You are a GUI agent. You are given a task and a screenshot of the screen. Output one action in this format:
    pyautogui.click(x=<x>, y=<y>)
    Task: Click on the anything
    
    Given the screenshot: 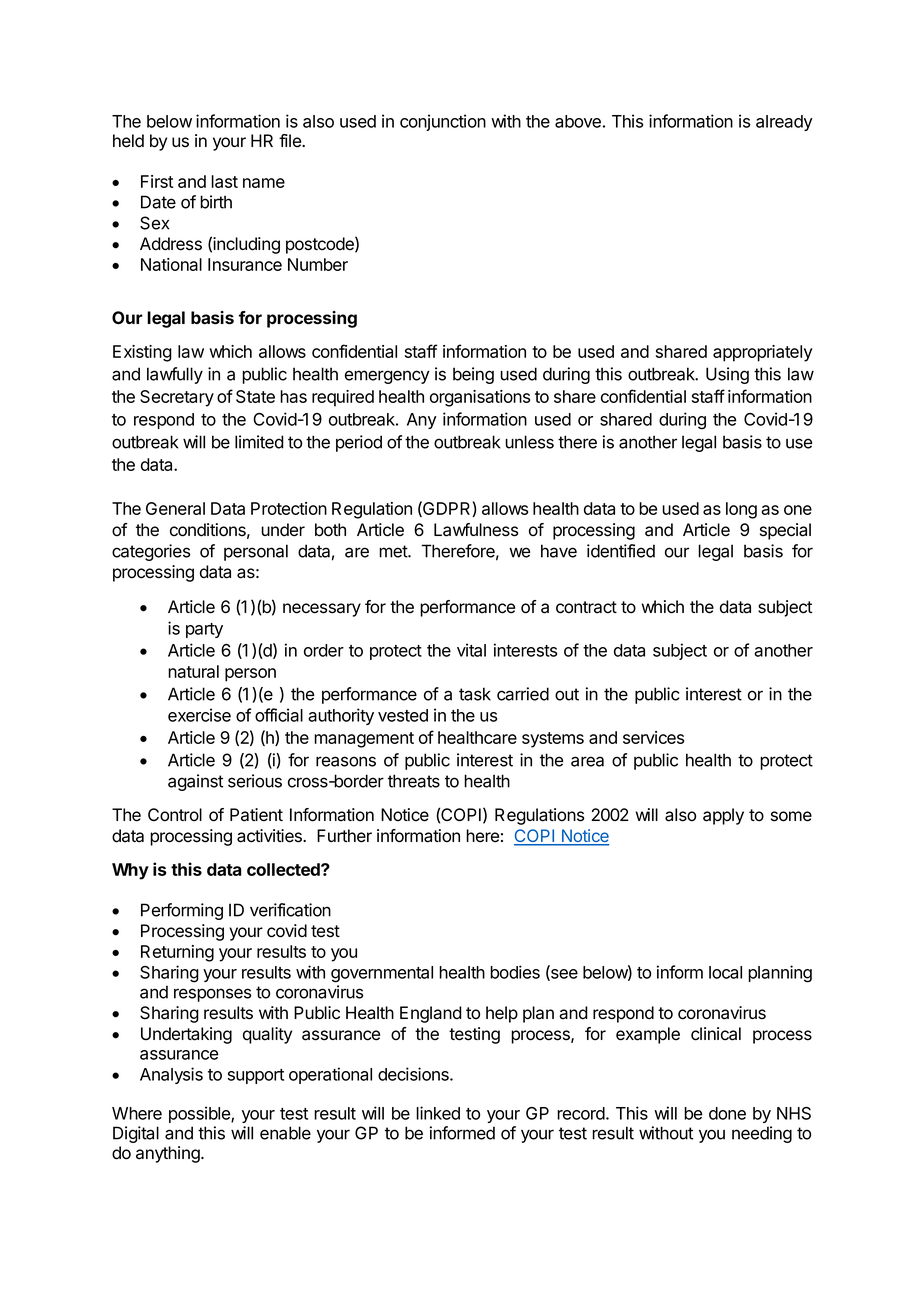 What is the action you would take?
    pyautogui.click(x=169, y=1154)
